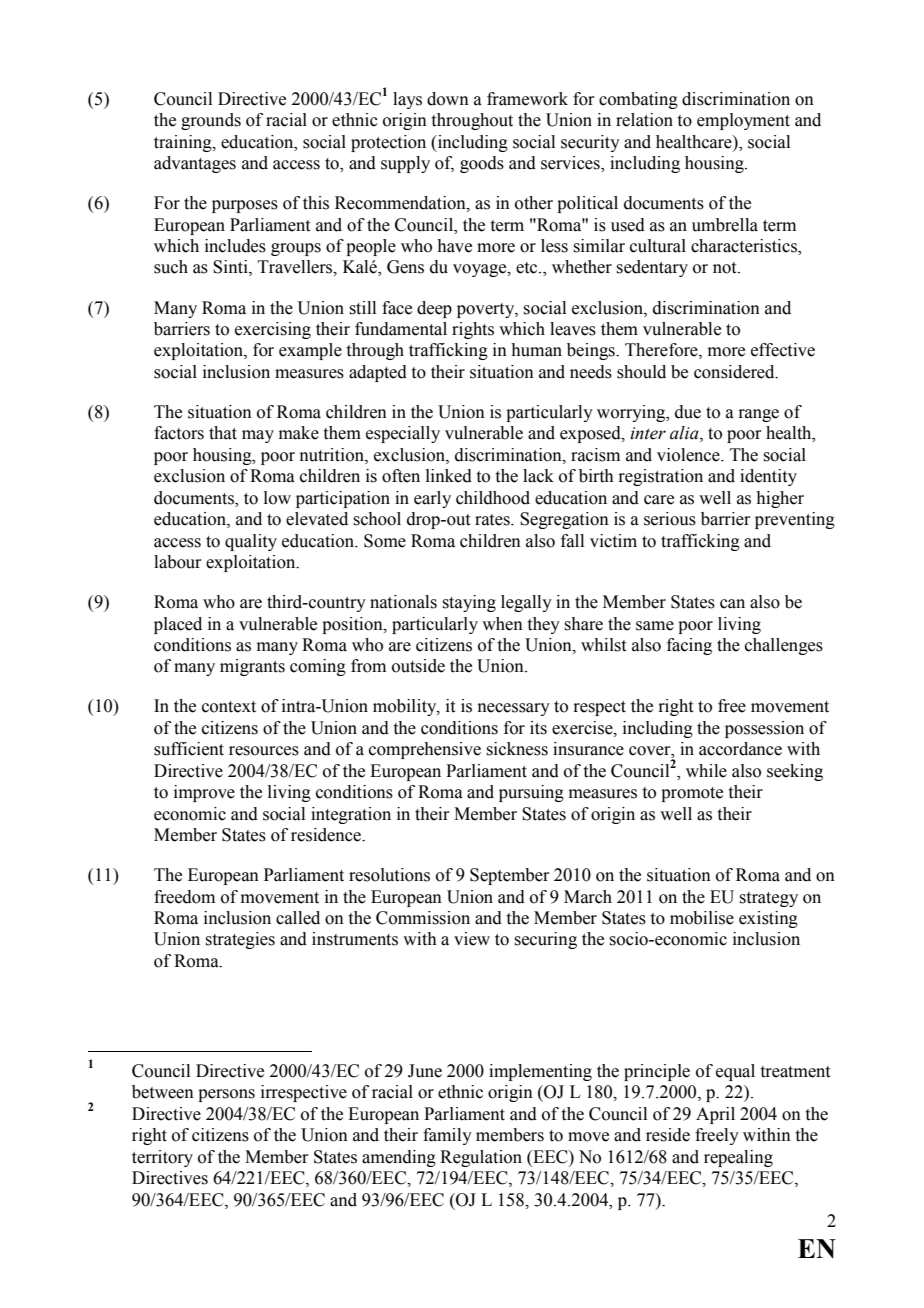 This image has height=1308, width=924. I want to click on rates, so click(493, 520).
